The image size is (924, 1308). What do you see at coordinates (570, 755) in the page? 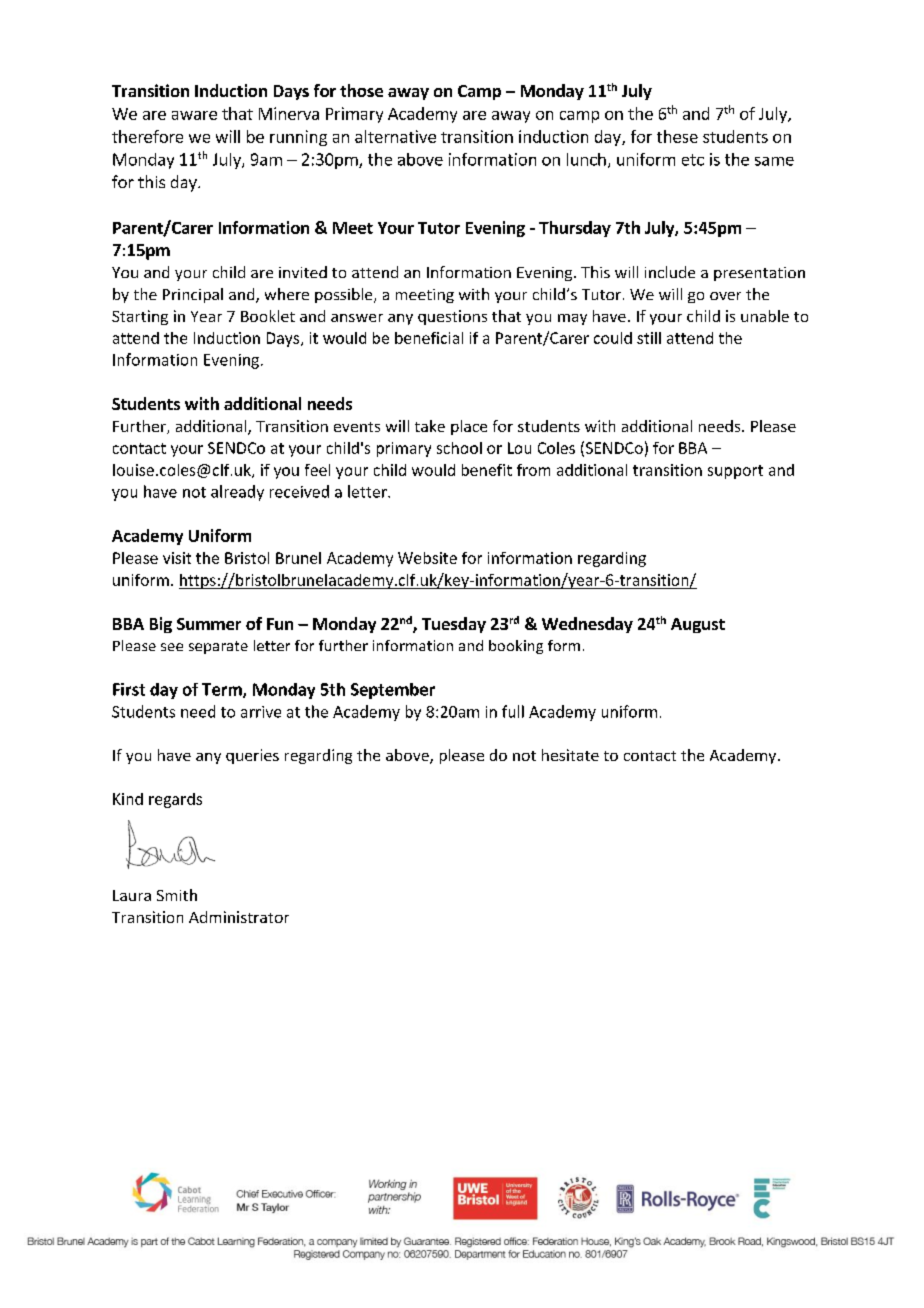
I see `hesitate` at bounding box center [570, 755].
